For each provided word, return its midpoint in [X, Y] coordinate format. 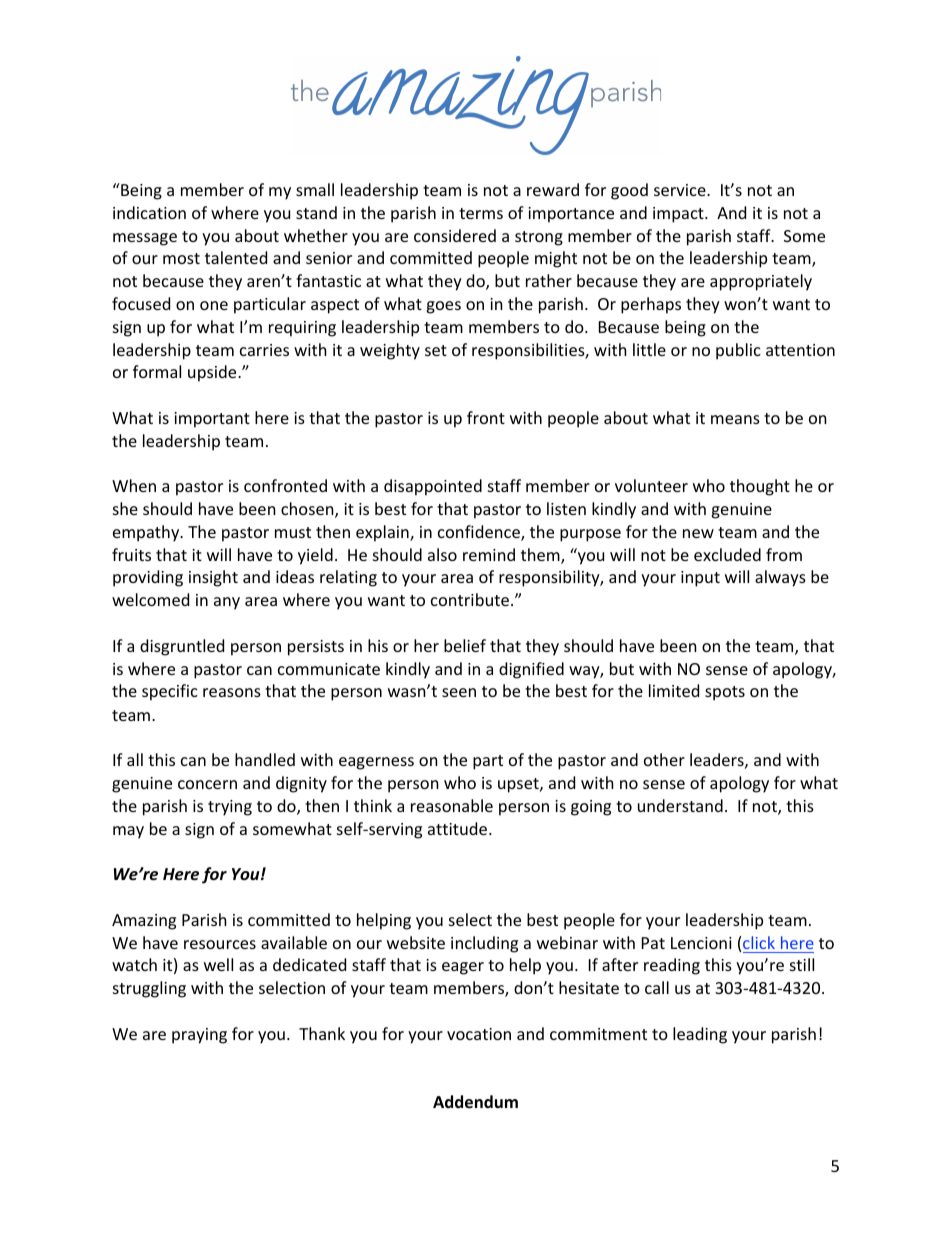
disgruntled [182, 647]
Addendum [475, 1102]
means [735, 419]
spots [725, 693]
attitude [459, 828]
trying [230, 808]
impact [679, 215]
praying [199, 1036]
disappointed [433, 487]
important [212, 420]
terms [481, 213]
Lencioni [701, 943]
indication [149, 212]
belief [465, 645]
